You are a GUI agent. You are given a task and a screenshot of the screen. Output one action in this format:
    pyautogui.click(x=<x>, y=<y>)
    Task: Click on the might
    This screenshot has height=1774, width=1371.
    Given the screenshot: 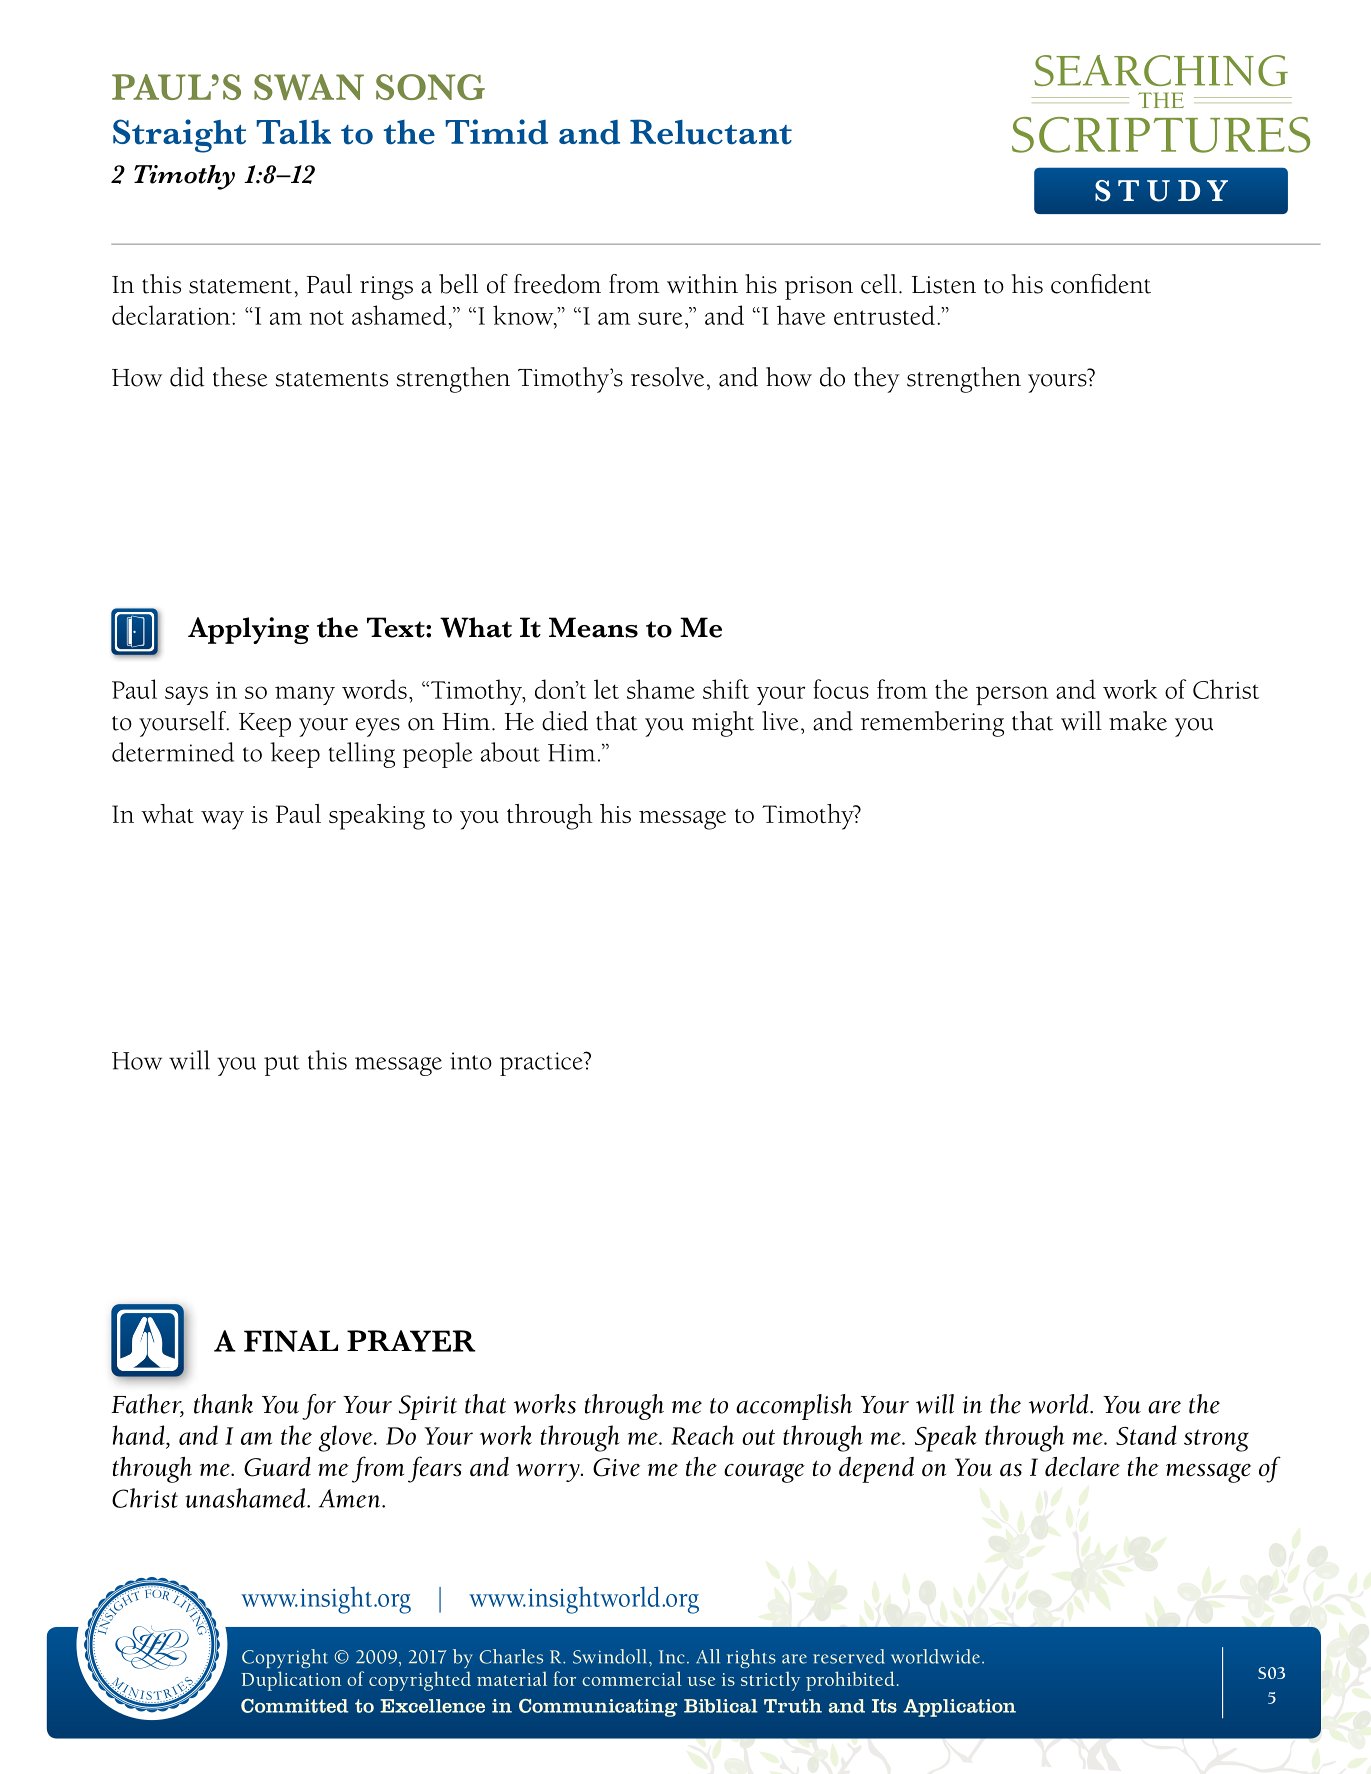 What is the action you would take?
    pyautogui.click(x=723, y=724)
